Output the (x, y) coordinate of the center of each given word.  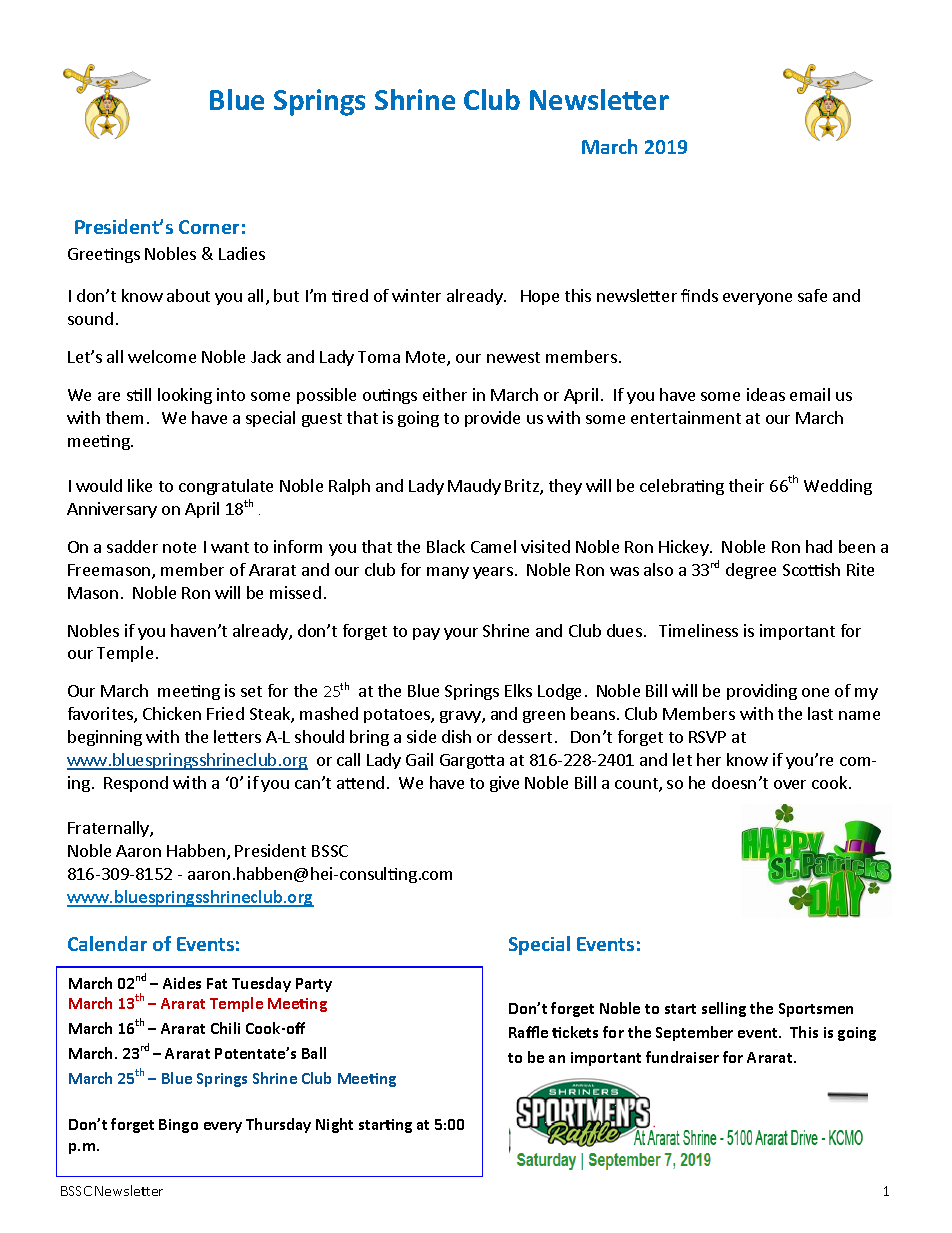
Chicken (172, 713)
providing (762, 692)
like (140, 485)
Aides (182, 983)
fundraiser (682, 1057)
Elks (518, 690)
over (790, 784)
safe (812, 295)
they (565, 487)
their (746, 485)
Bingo (178, 1126)
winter (416, 295)
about (188, 295)
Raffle (528, 1032)
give (504, 784)
